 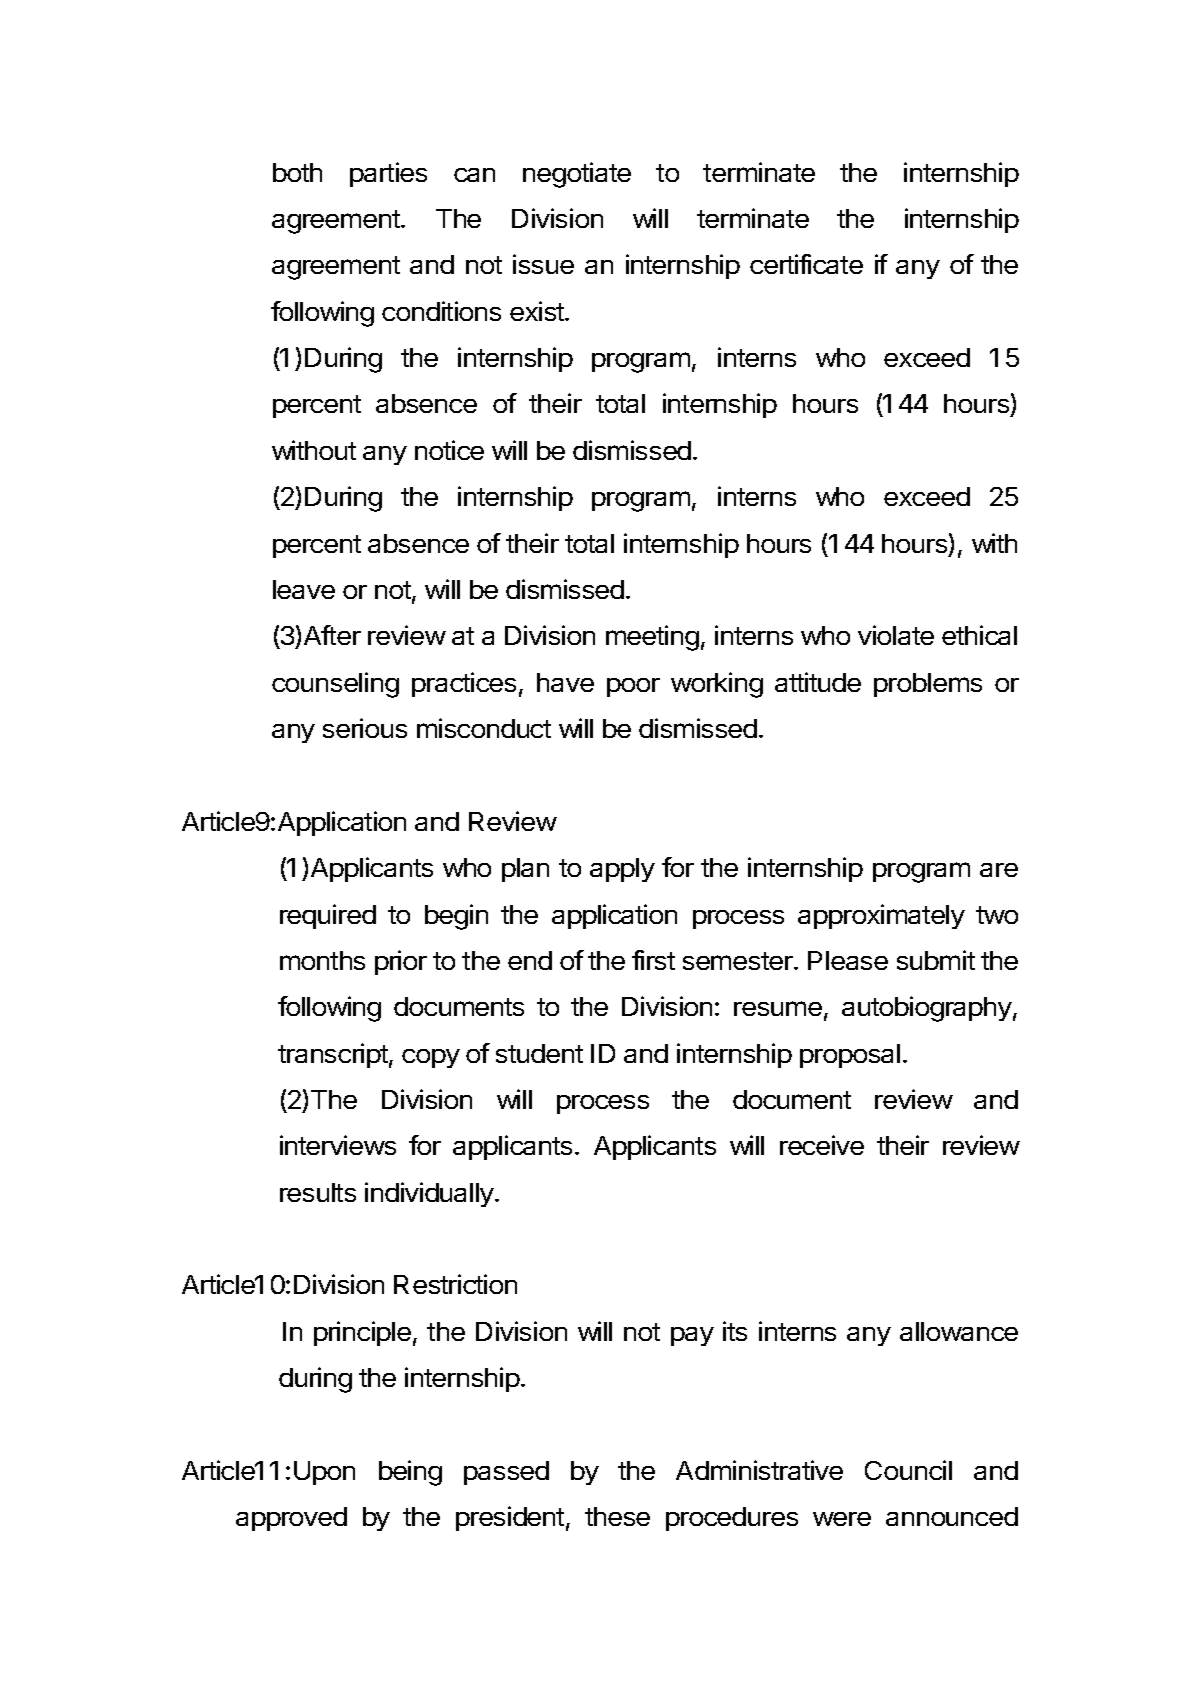 What do you see at coordinates (577, 175) in the screenshot?
I see `negotiate` at bounding box center [577, 175].
